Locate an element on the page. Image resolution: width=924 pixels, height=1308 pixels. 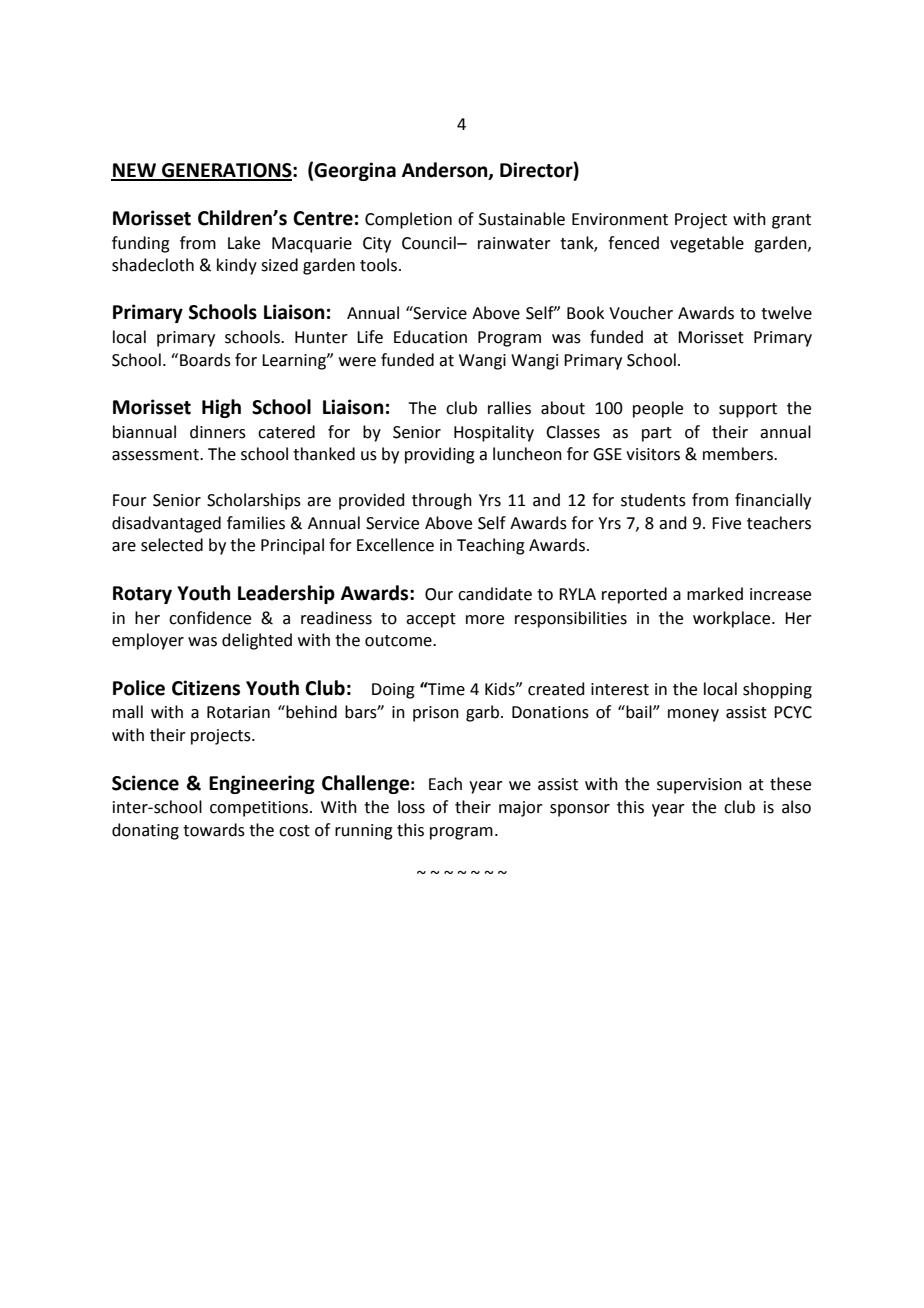
dinners is located at coordinates (218, 432).
